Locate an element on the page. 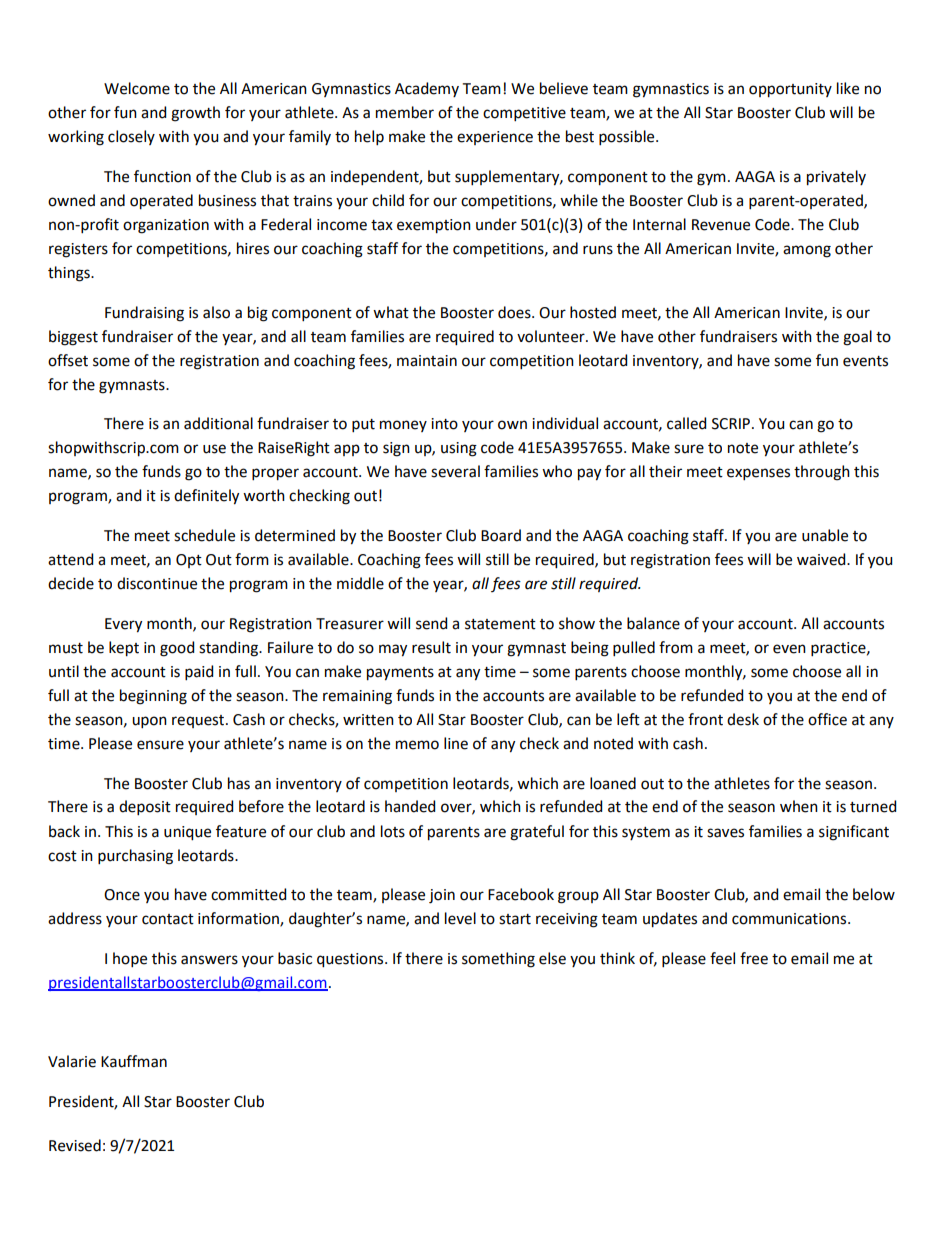  deposit is located at coordinates (145, 807).
